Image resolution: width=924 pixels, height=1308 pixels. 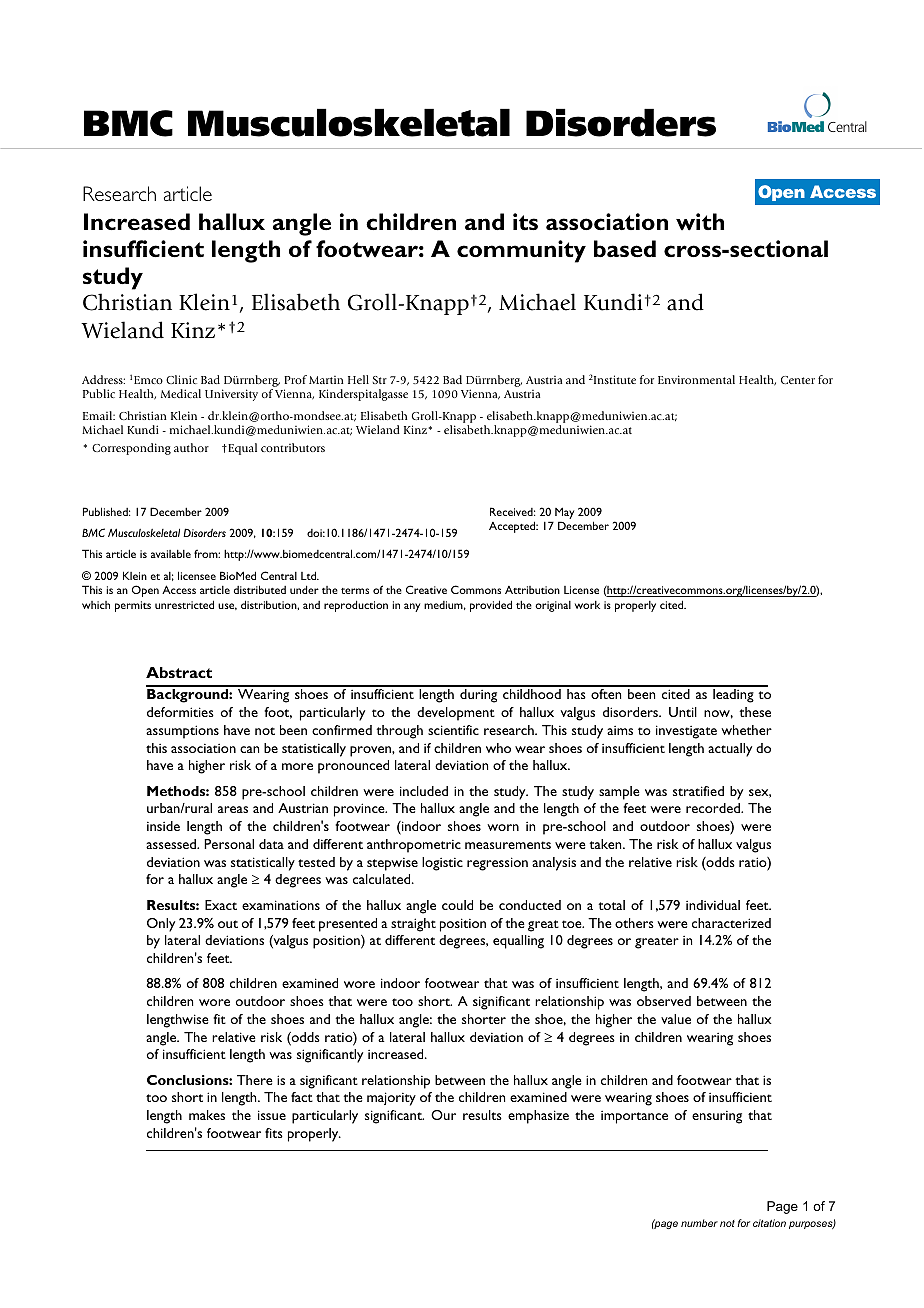 I want to click on makes, so click(x=207, y=1115).
